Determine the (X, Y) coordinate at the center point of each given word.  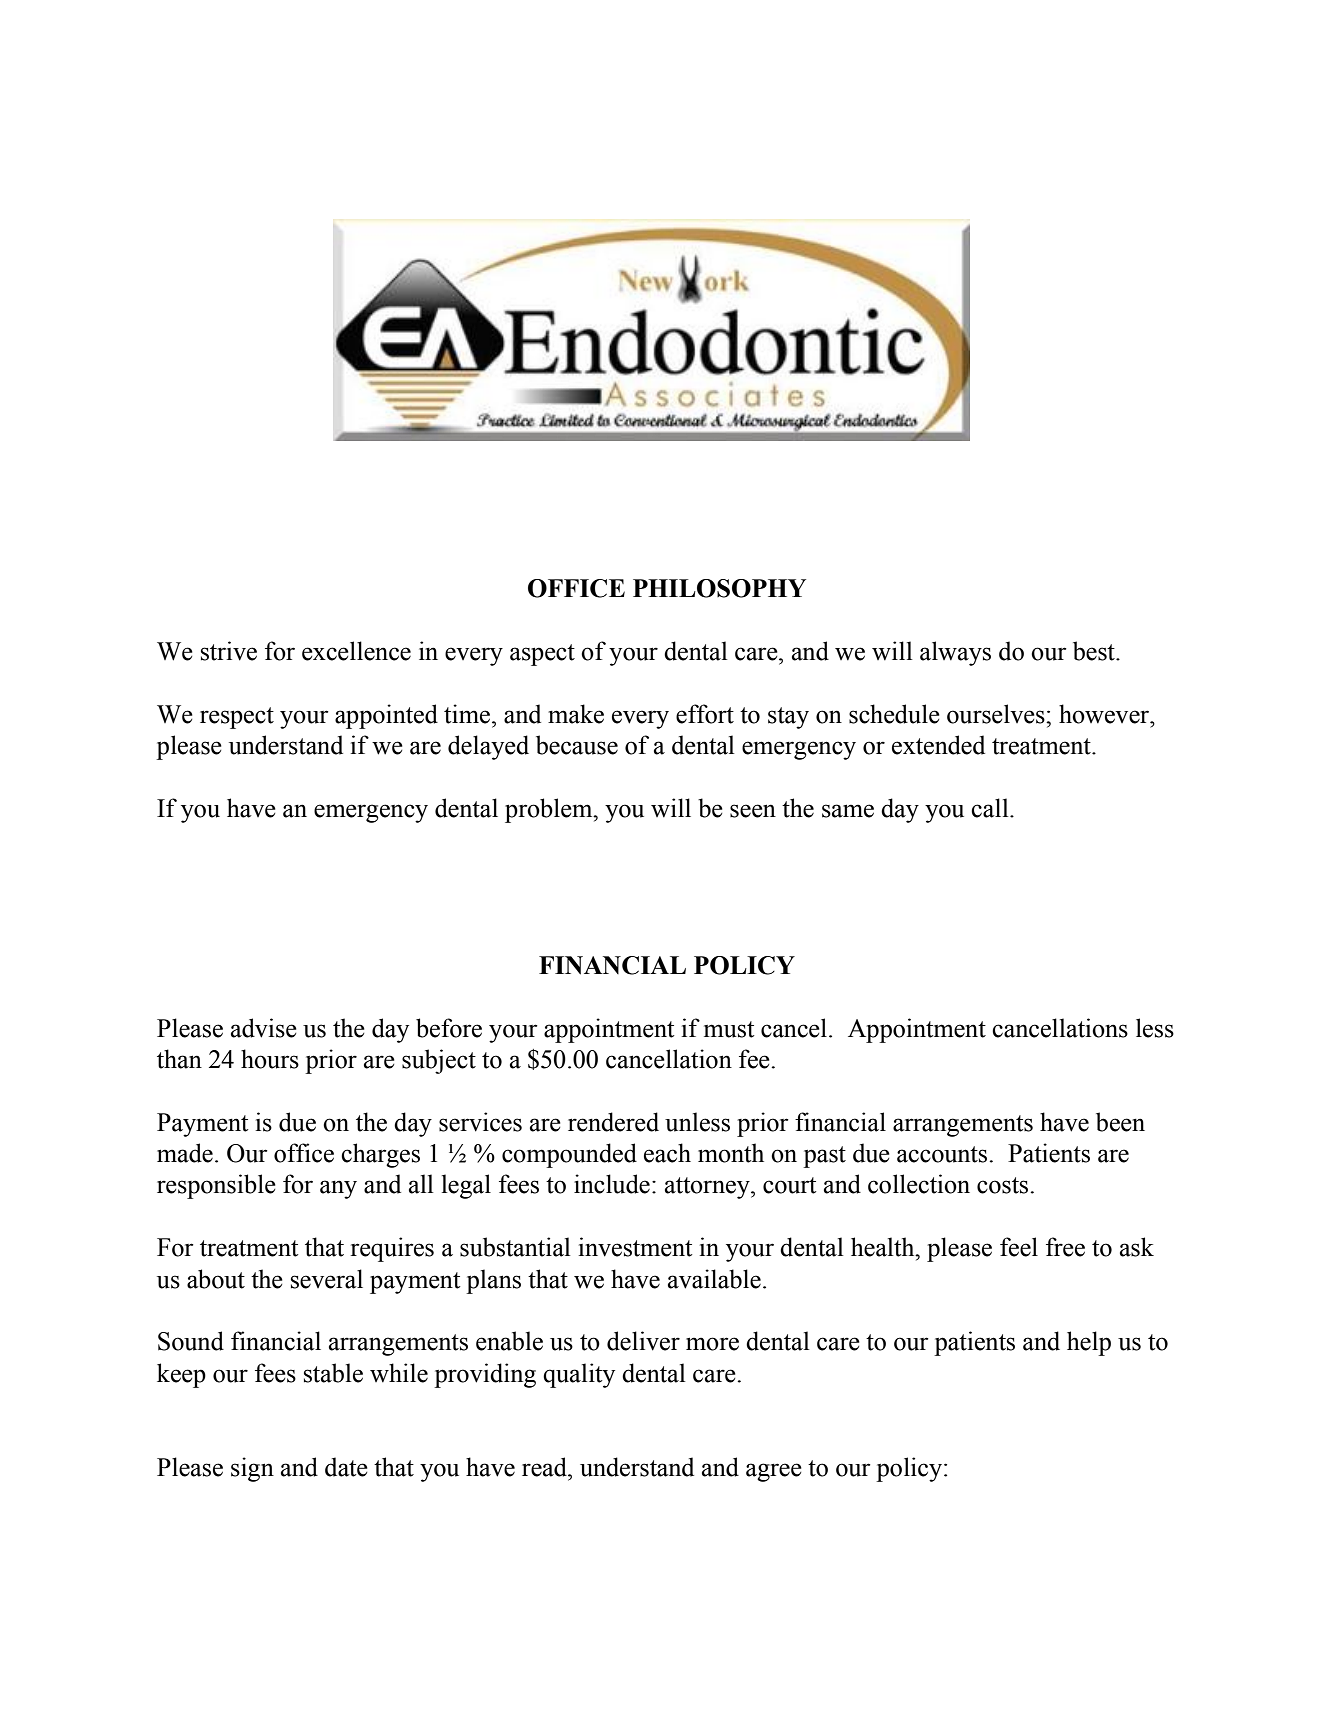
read (545, 1467)
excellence (356, 651)
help (1089, 1343)
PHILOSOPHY (719, 588)
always (955, 653)
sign (252, 1469)
